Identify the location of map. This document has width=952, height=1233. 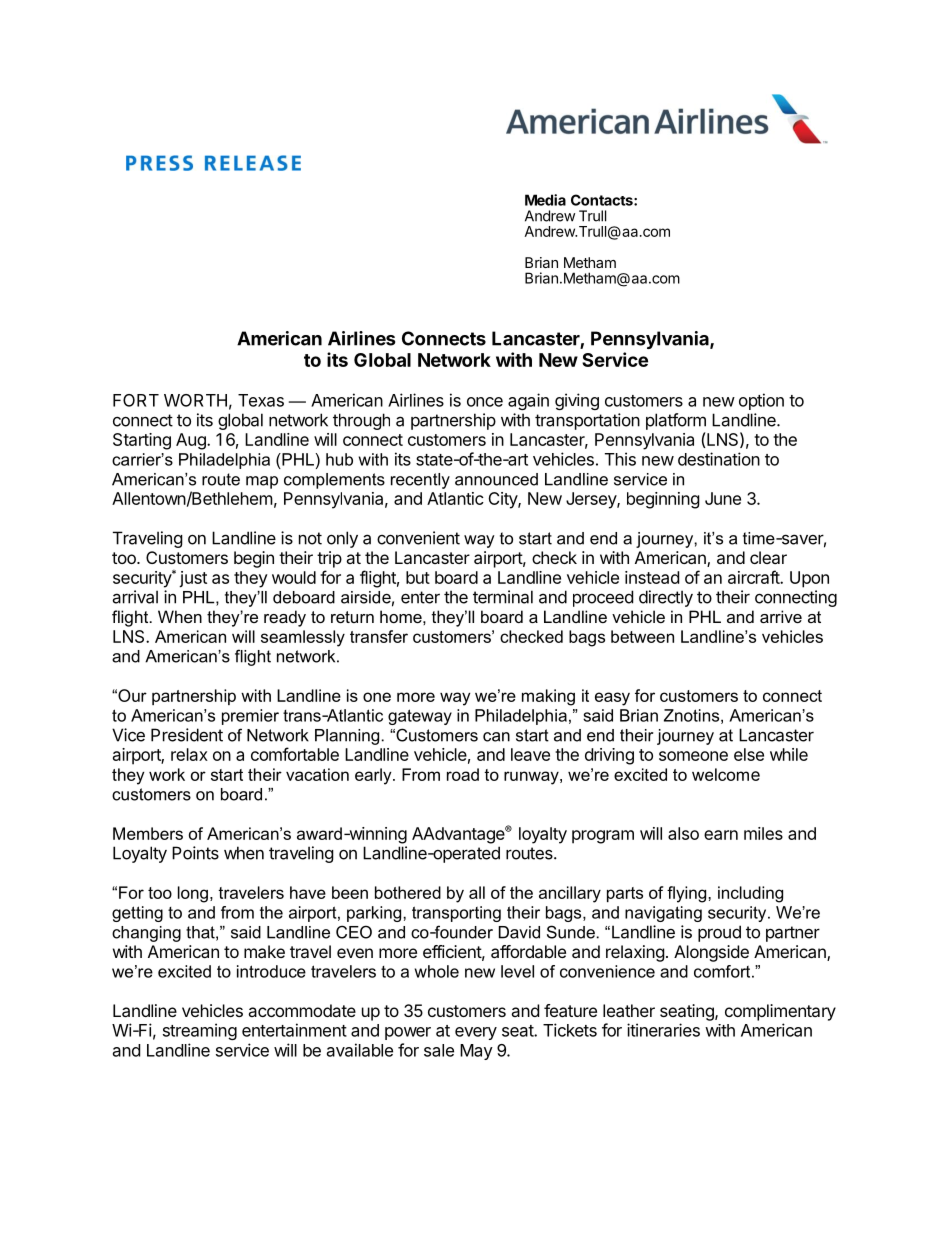
(262, 482).
